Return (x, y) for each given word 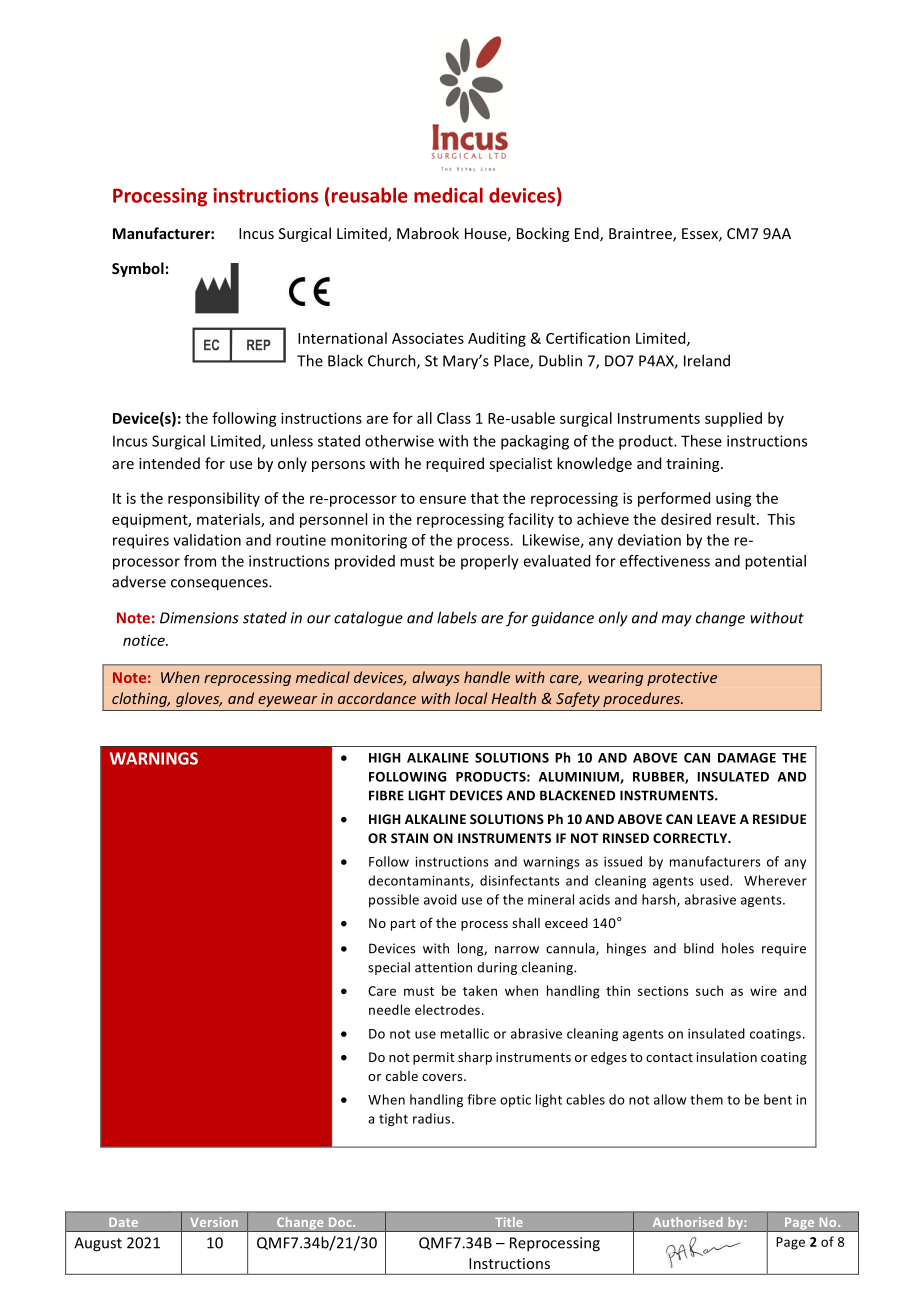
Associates (428, 338)
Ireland (707, 360)
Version (214, 1222)
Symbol (138, 269)
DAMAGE (747, 758)
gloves (199, 699)
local (471, 698)
